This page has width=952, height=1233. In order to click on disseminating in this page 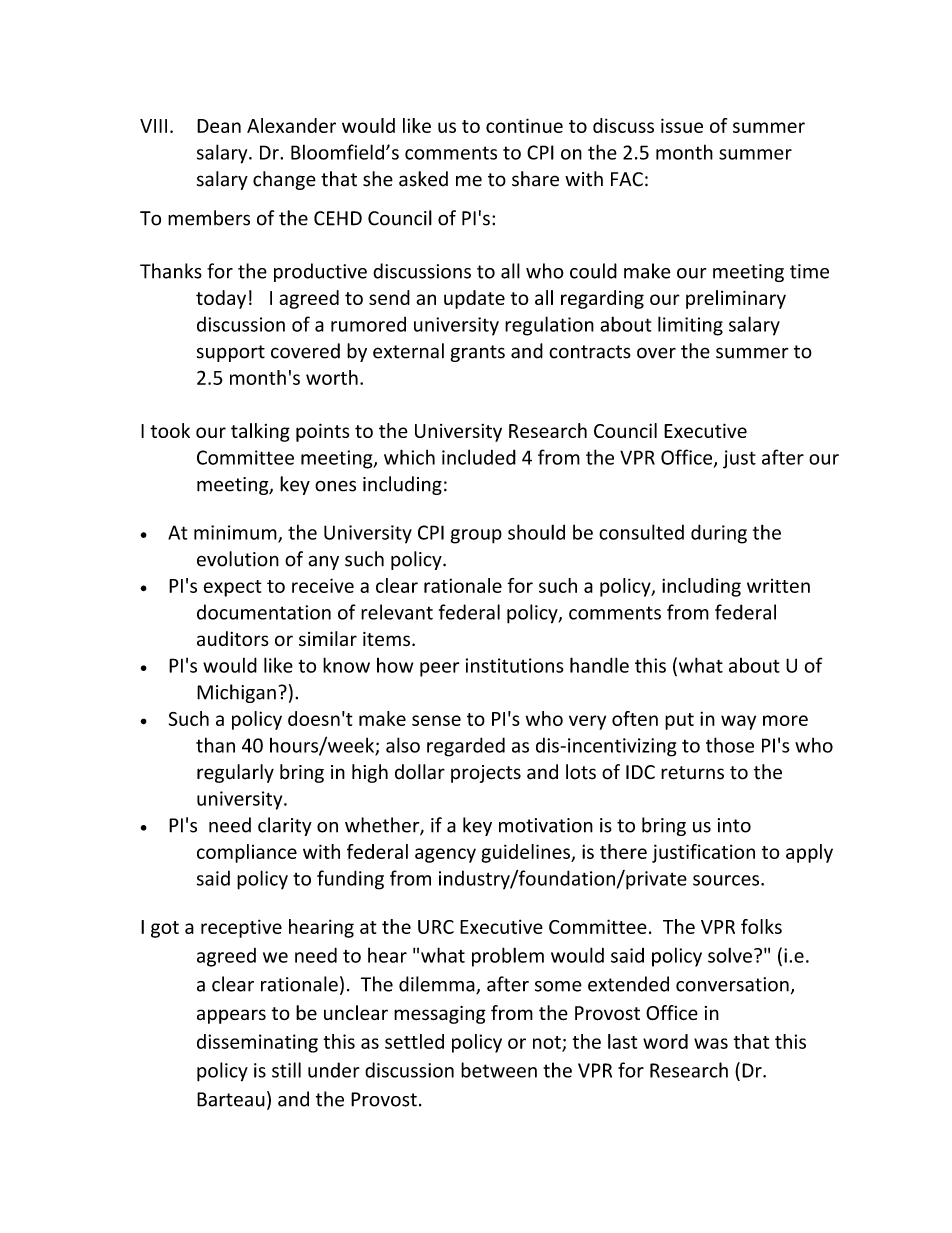, I will do `click(257, 1043)`.
